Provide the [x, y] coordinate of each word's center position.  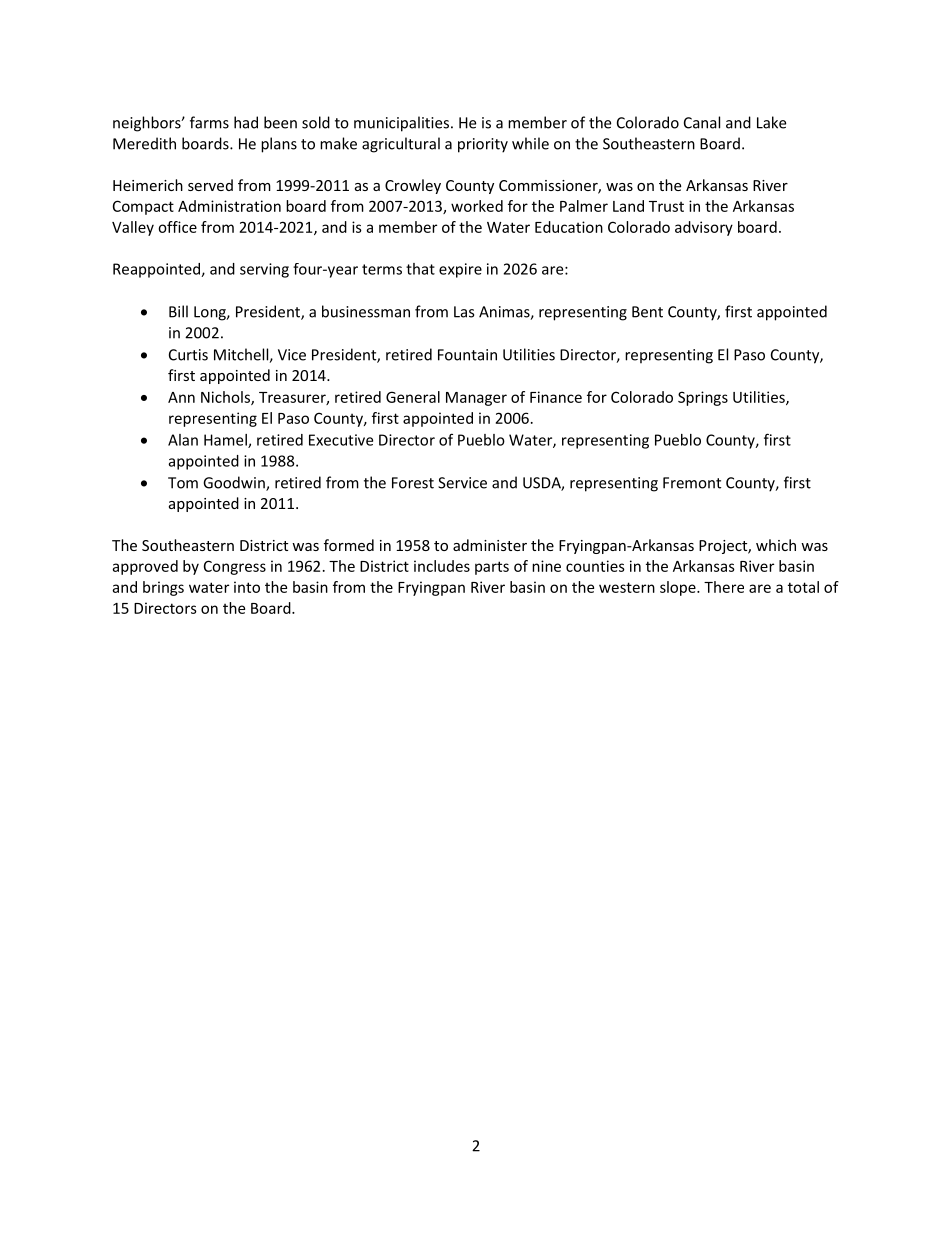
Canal [702, 122]
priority [483, 145]
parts [492, 568]
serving [264, 270]
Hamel [226, 441]
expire [460, 270]
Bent [647, 312]
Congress [235, 567]
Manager [476, 399]
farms [209, 122]
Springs [703, 398]
